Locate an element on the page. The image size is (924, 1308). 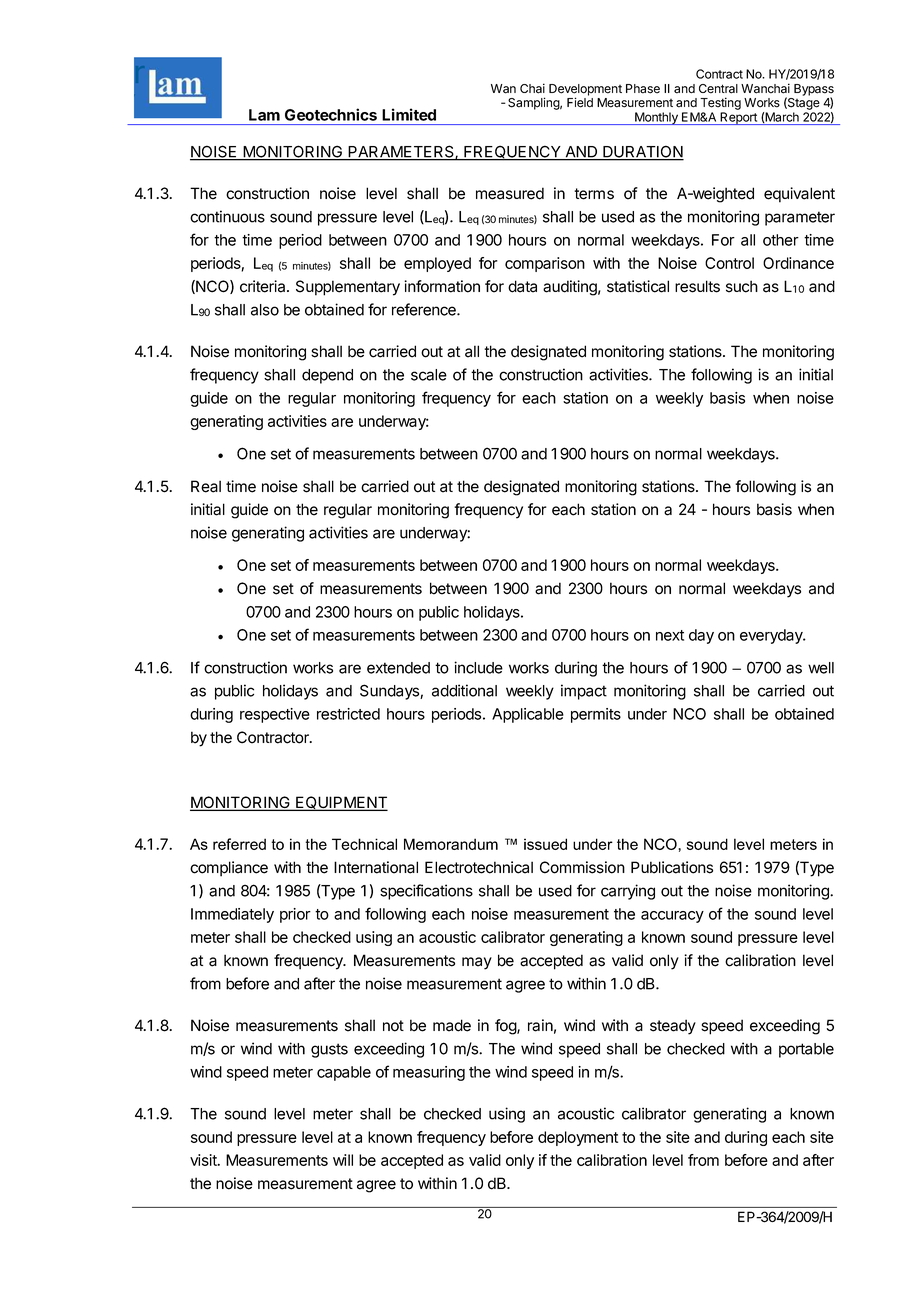
such is located at coordinates (742, 286).
